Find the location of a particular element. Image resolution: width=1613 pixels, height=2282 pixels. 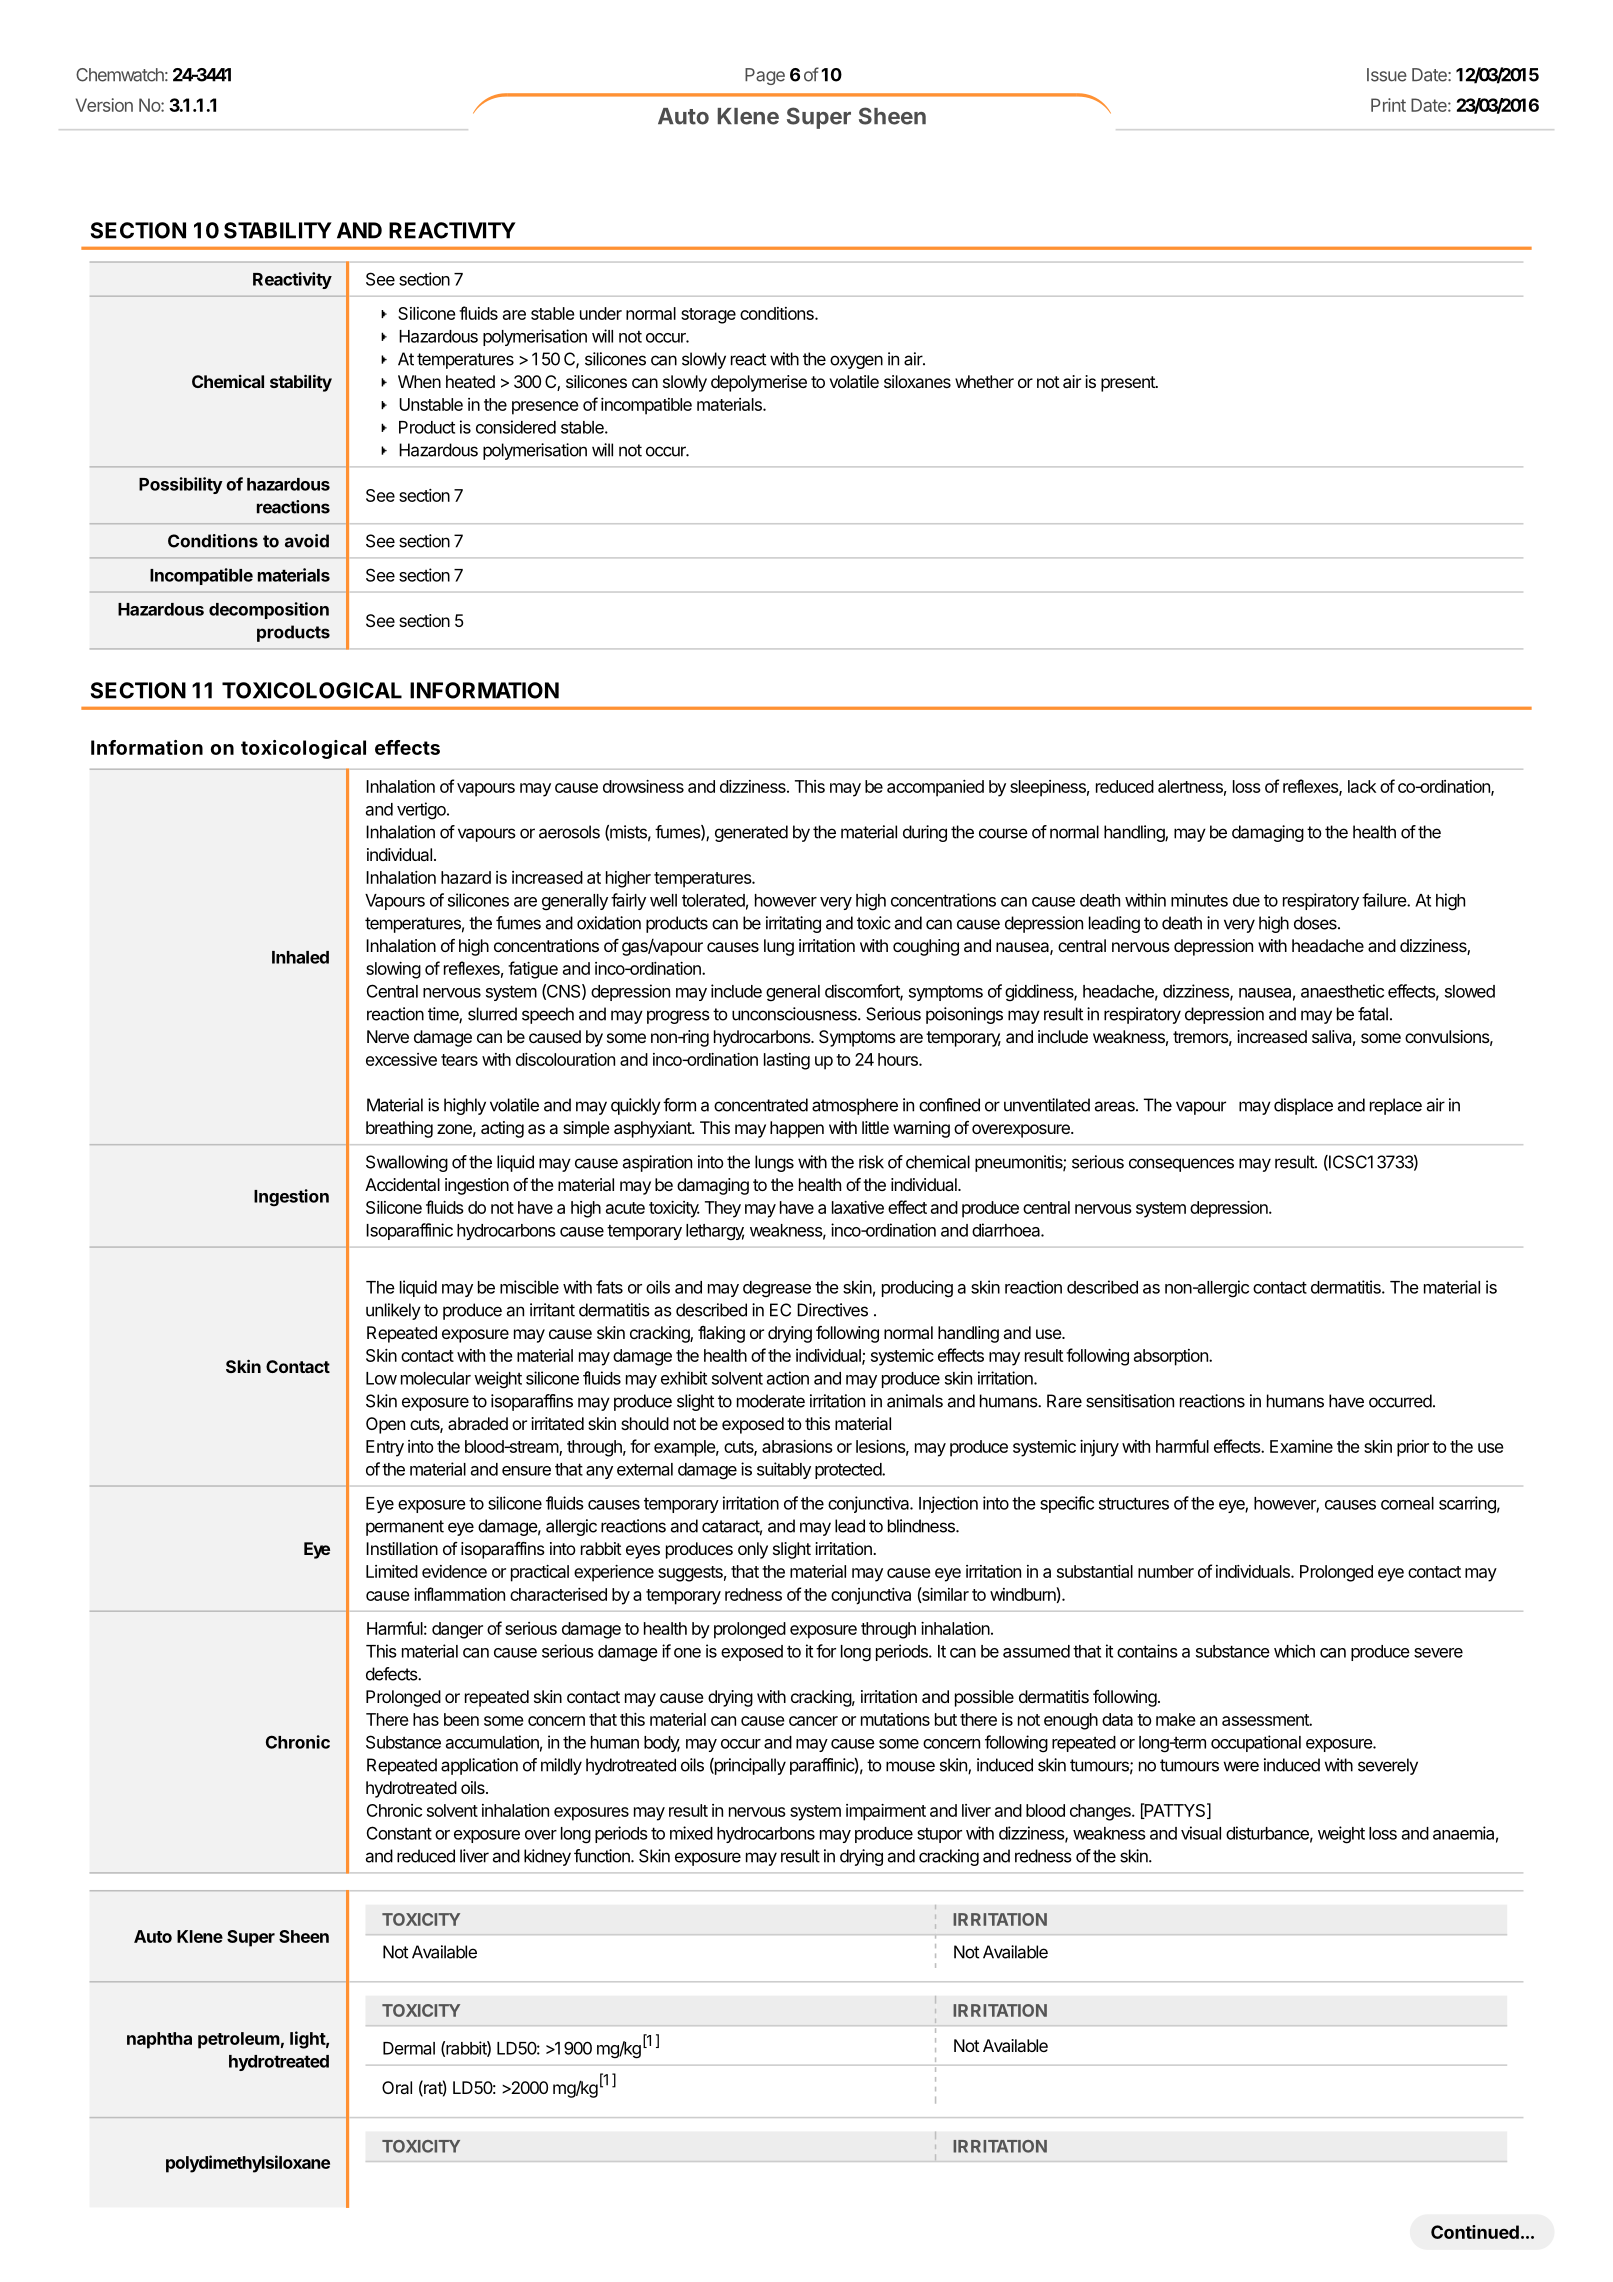

vertigo is located at coordinates (422, 811).
